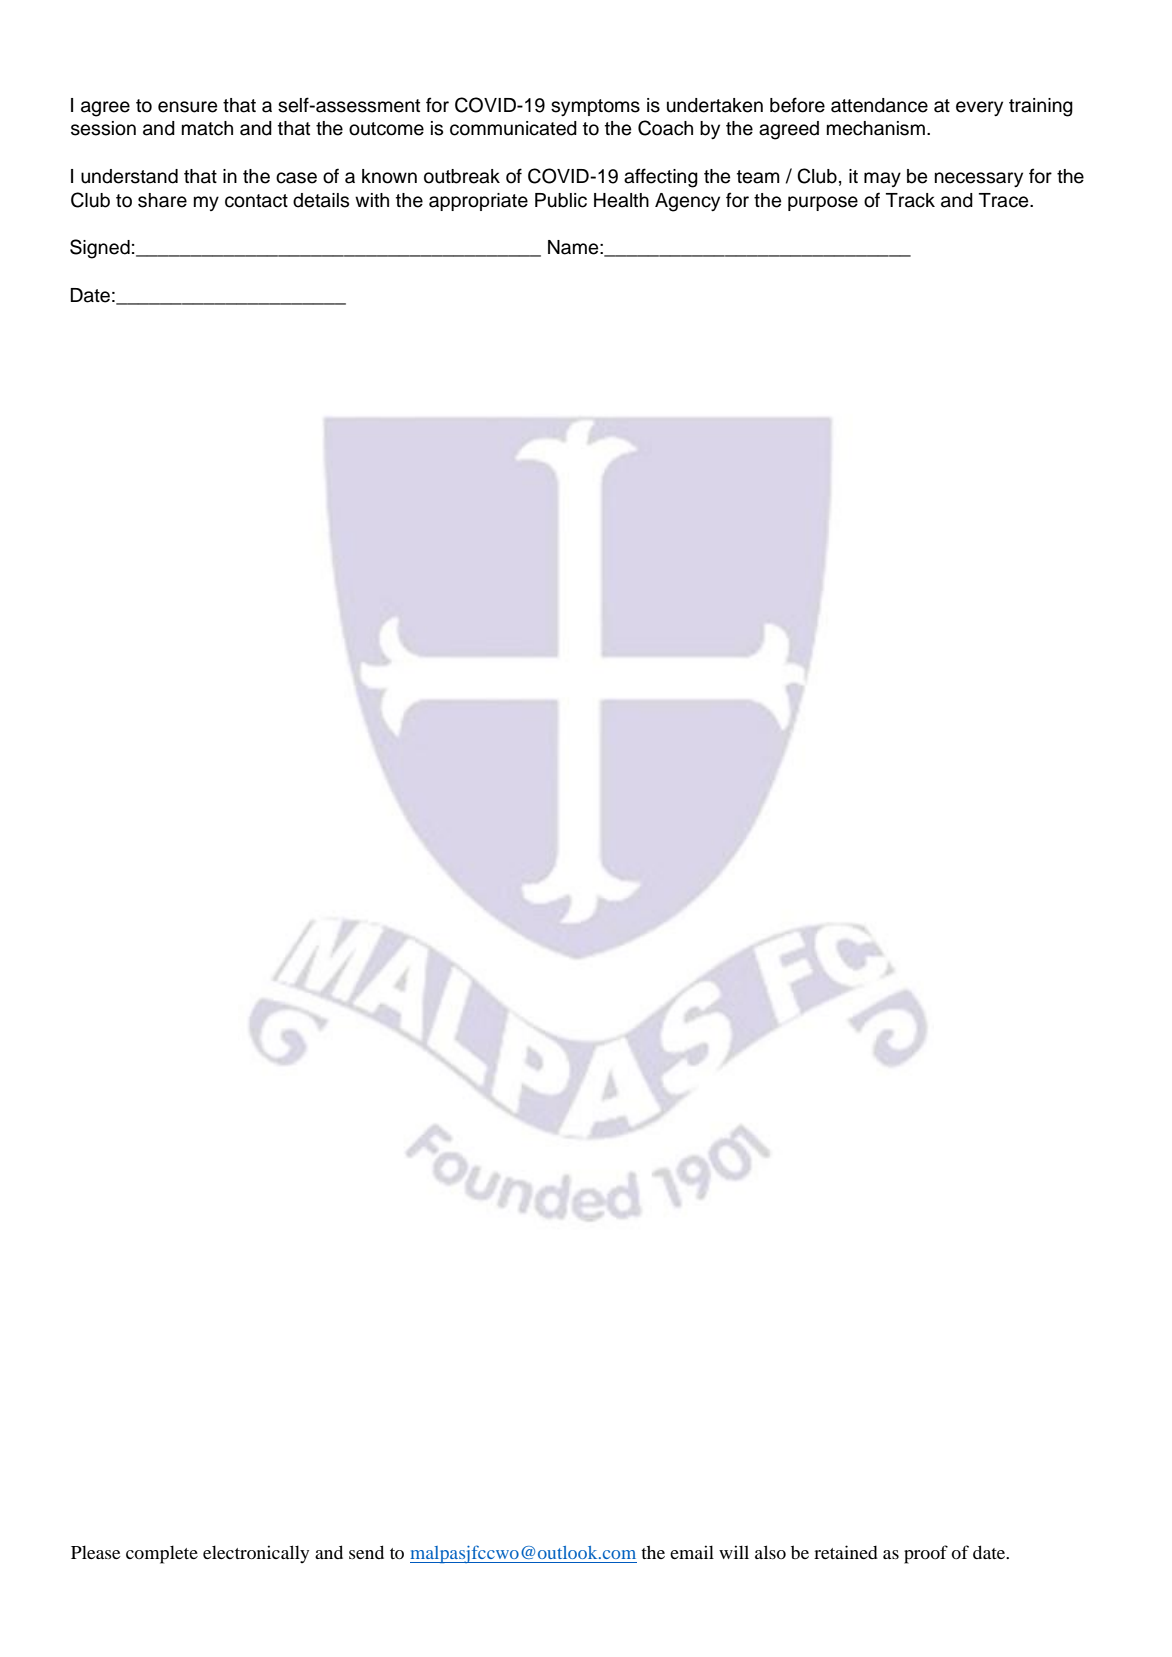 This screenshot has width=1172, height=1657. Describe the element at coordinates (621, 200) in the screenshot. I see `Health` at that location.
